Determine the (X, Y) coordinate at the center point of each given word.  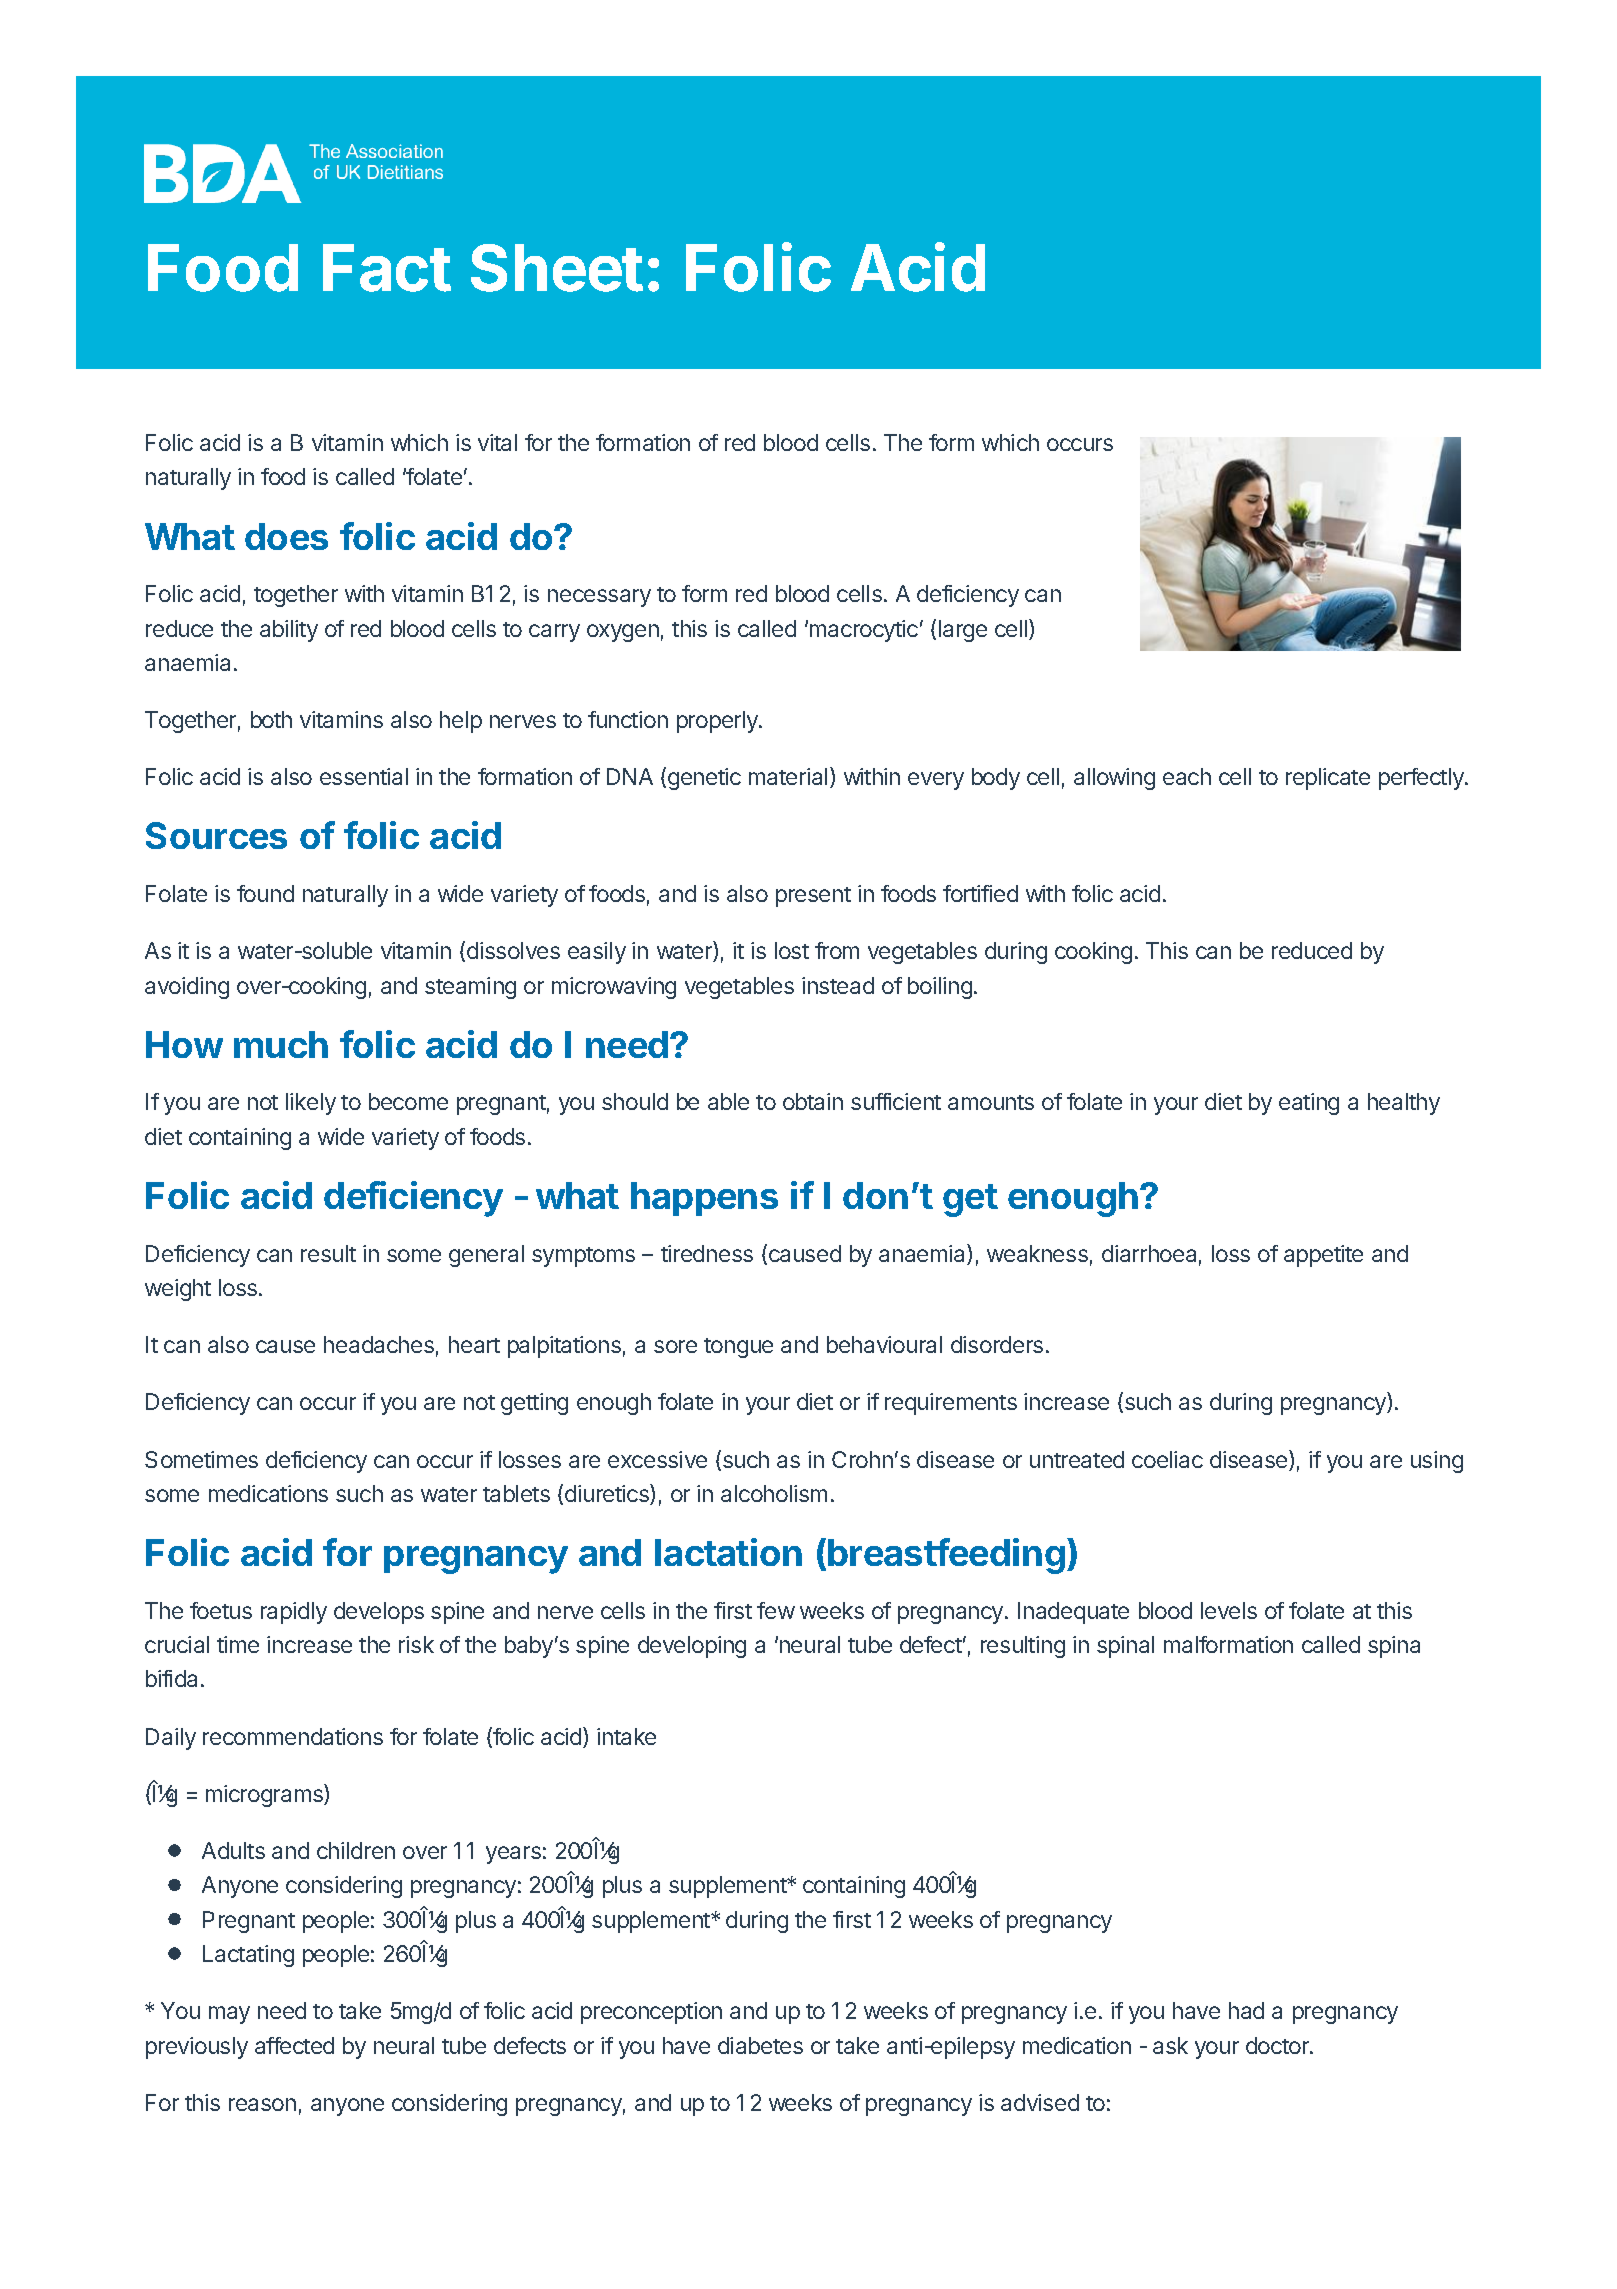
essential (364, 776)
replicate (1328, 779)
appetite (1323, 1256)
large (963, 631)
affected (294, 2045)
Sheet (557, 268)
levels (1229, 1610)
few (776, 1610)
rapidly (294, 1613)
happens (704, 1199)
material (788, 776)
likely (311, 1104)
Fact (387, 268)
